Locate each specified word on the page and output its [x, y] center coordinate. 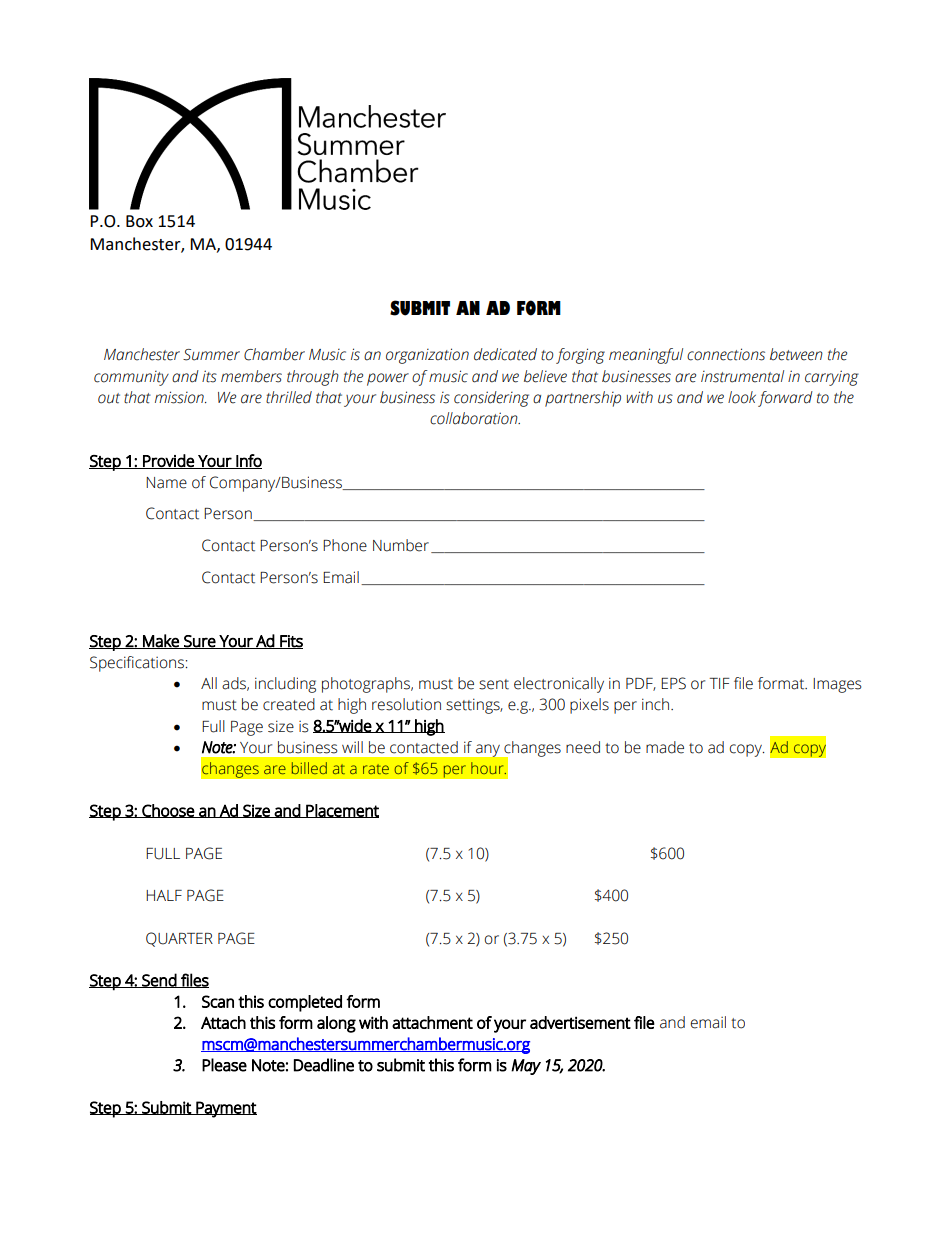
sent [494, 684]
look [742, 397]
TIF [719, 683]
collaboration [475, 418]
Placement [341, 811]
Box [139, 221]
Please [224, 1065]
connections [726, 354]
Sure [199, 642]
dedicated [505, 354]
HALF [164, 895]
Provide [168, 461]
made [665, 747]
